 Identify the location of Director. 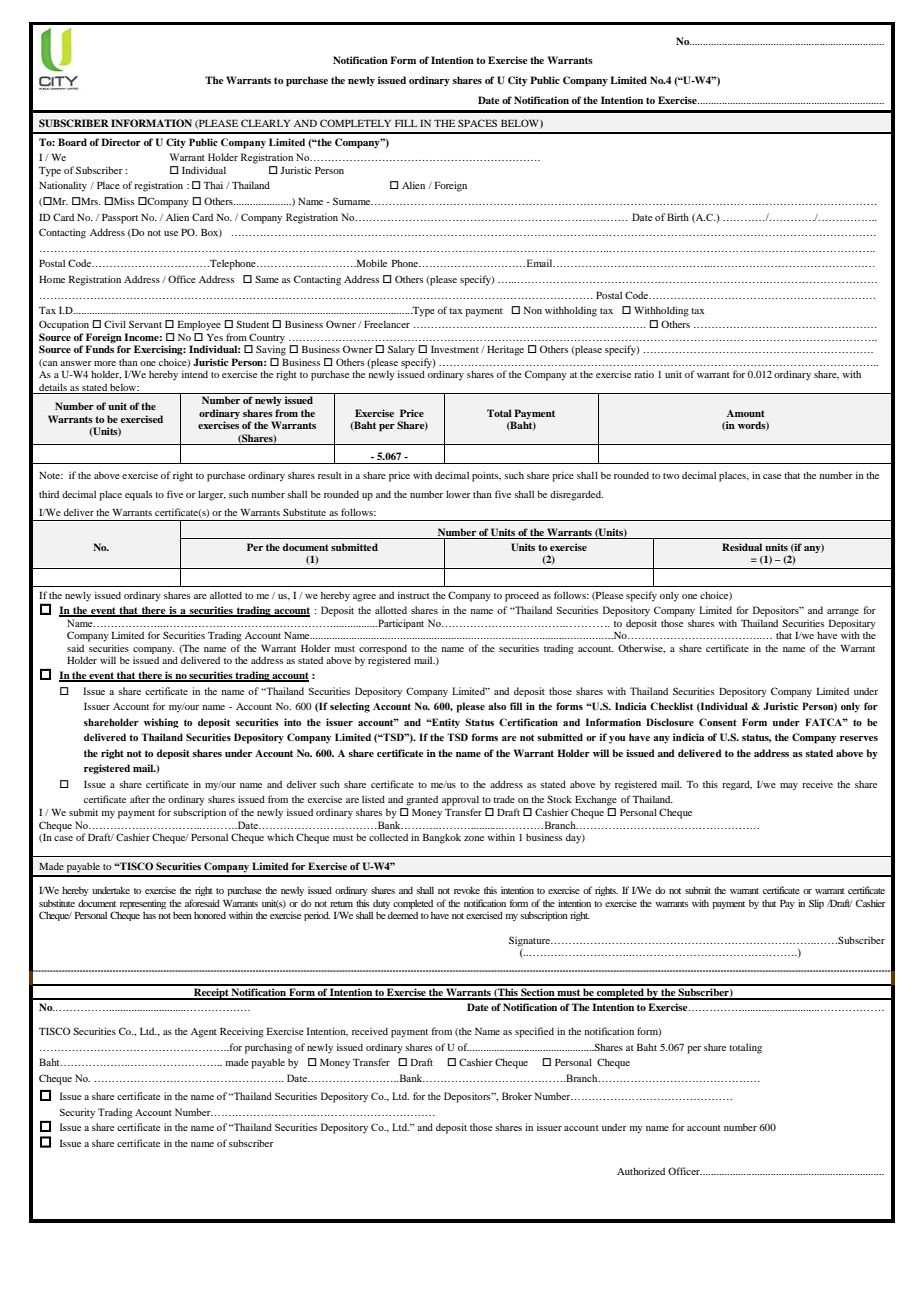
(121, 142).
